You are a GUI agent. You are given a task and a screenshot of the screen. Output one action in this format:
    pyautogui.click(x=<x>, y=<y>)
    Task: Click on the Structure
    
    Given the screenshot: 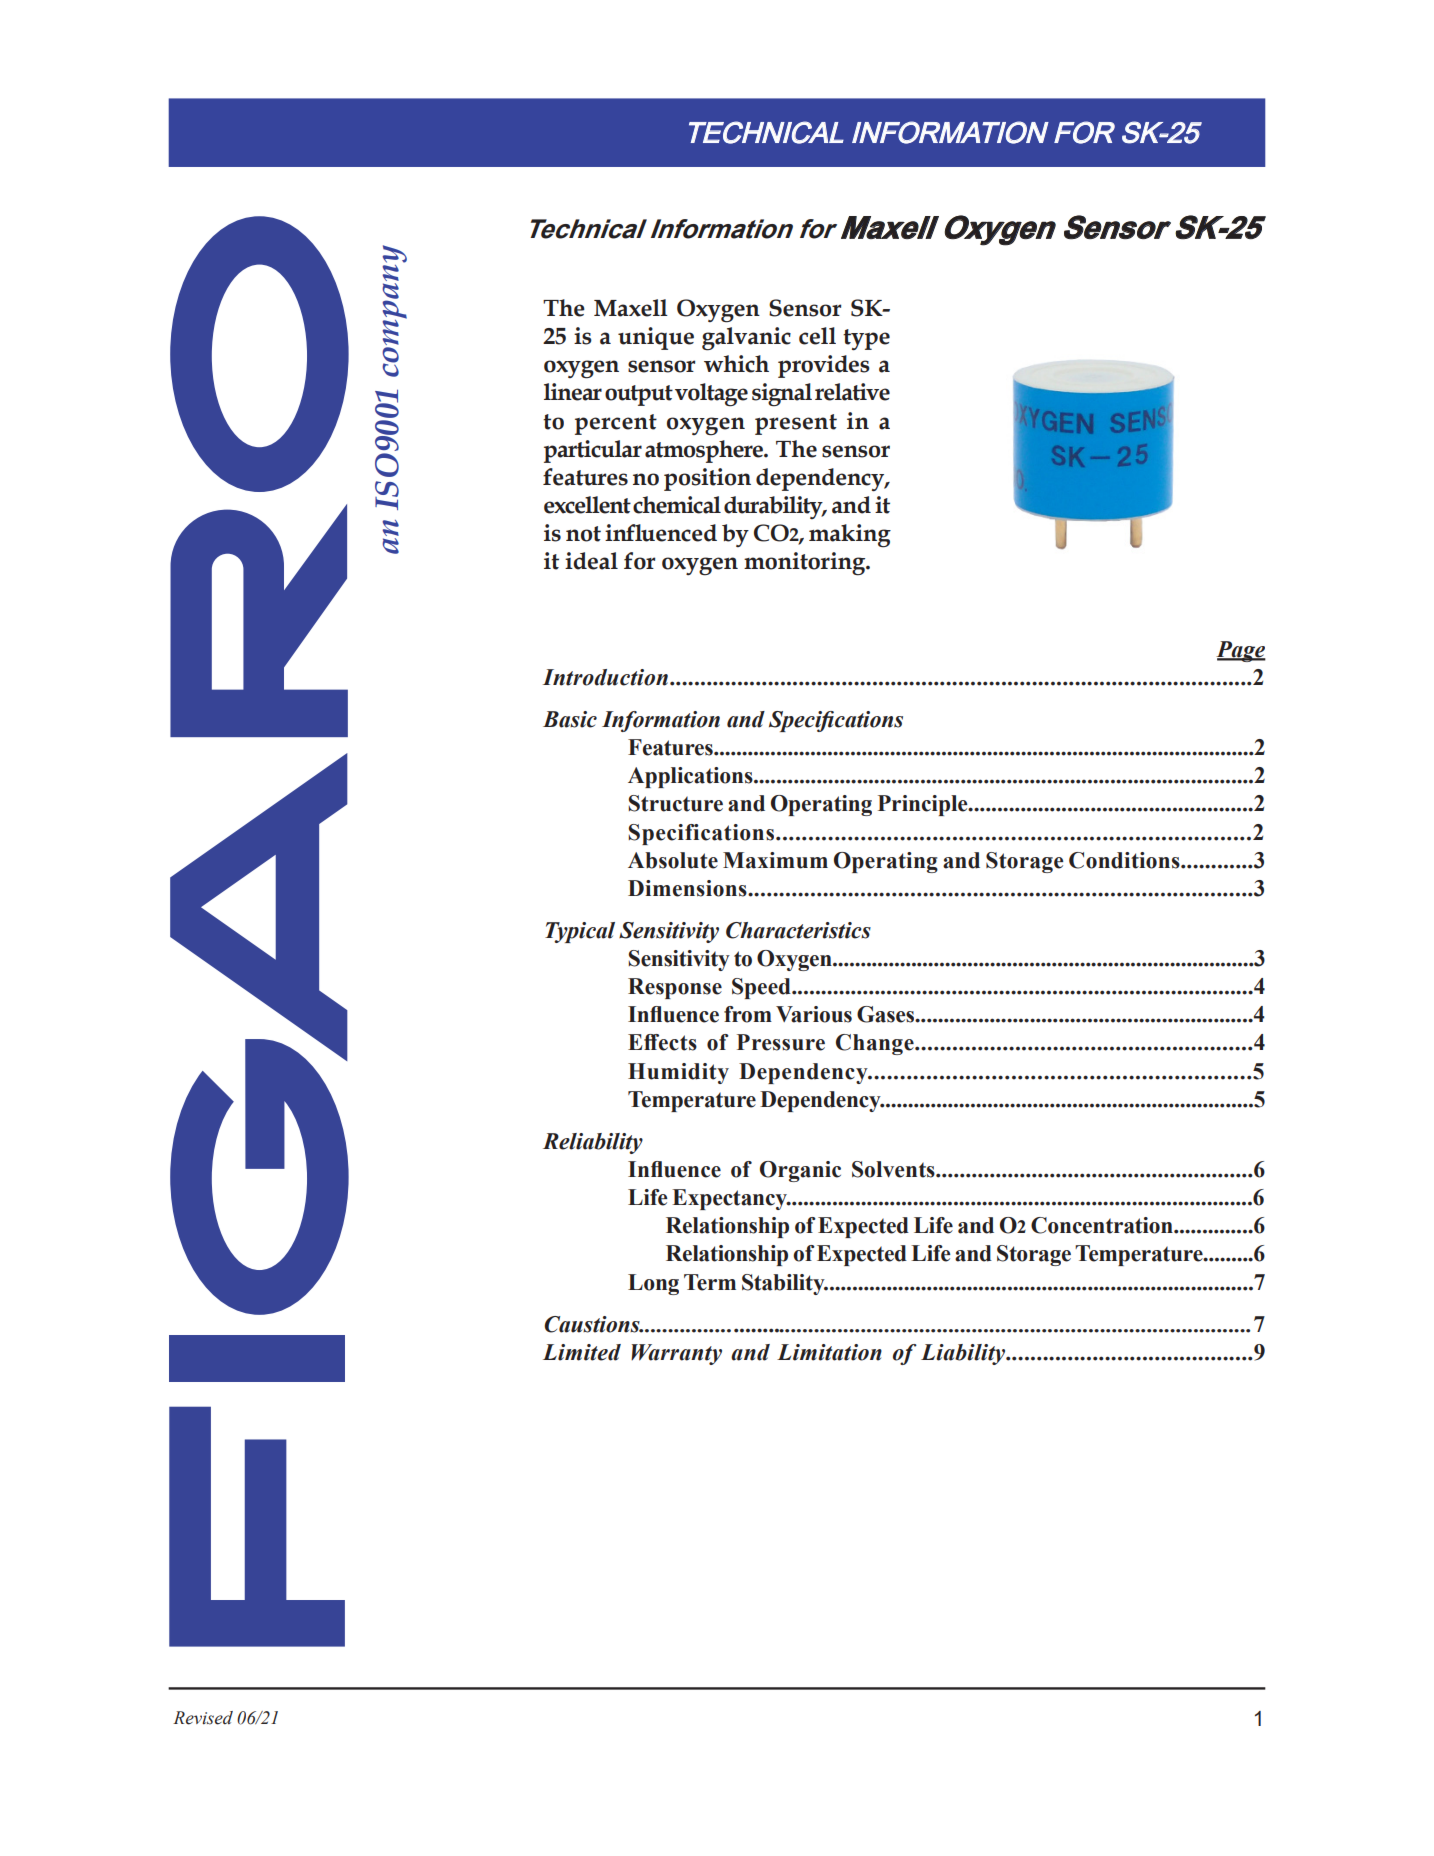 What is the action you would take?
    pyautogui.click(x=675, y=803)
